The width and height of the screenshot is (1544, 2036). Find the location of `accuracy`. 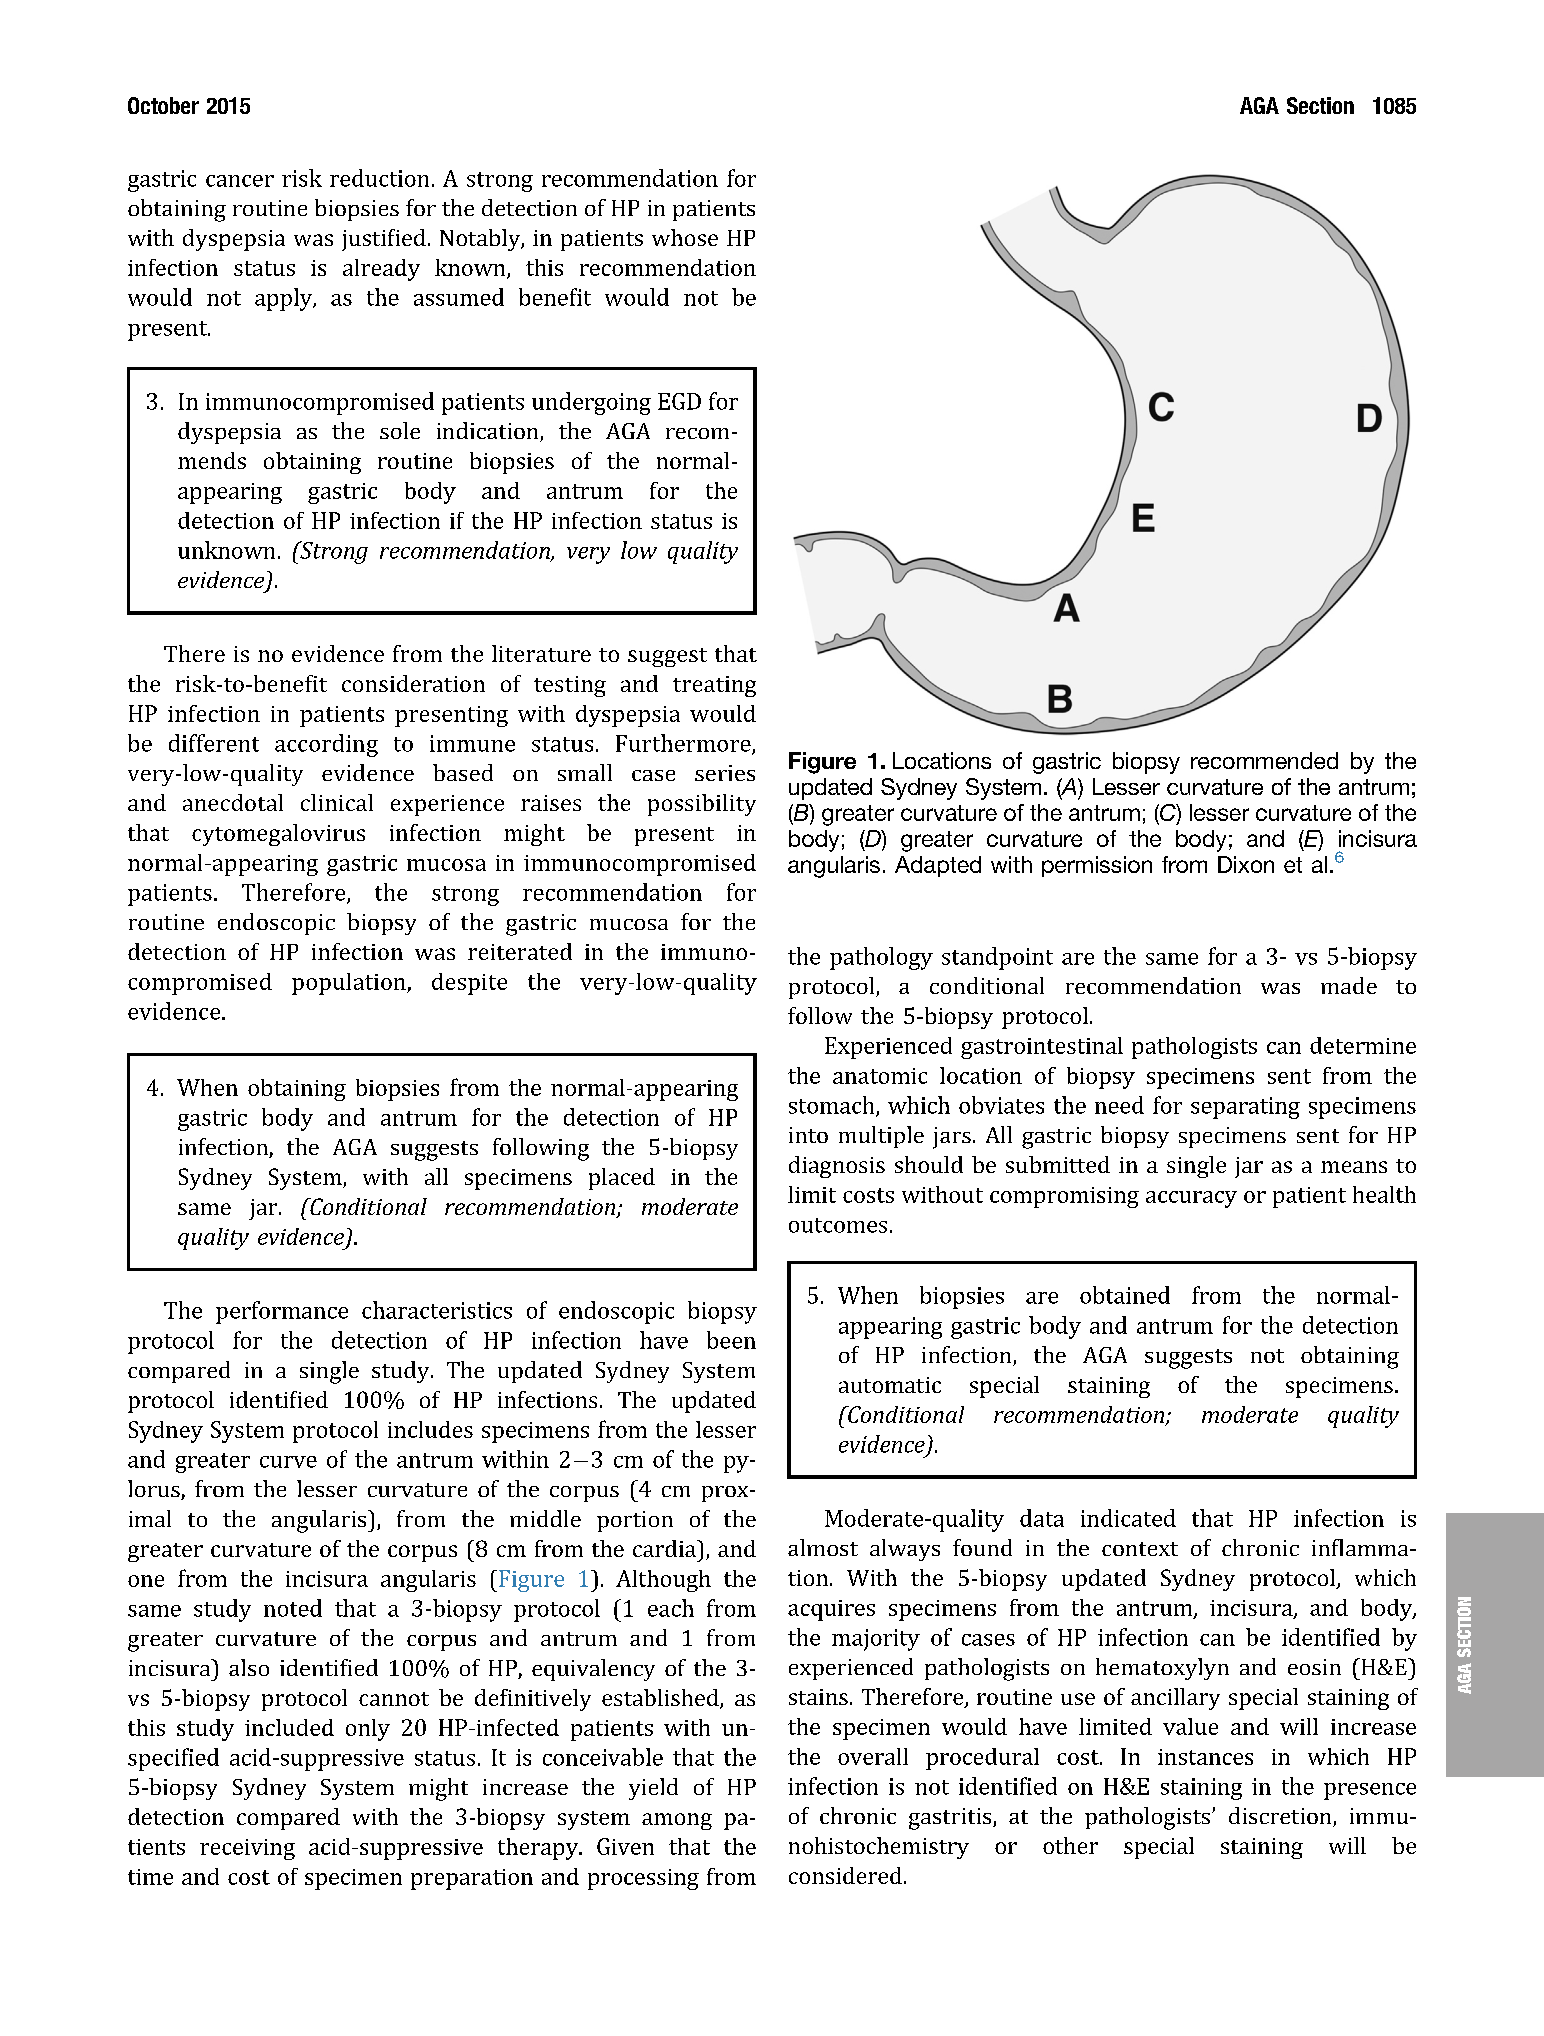

accuracy is located at coordinates (1191, 1199).
